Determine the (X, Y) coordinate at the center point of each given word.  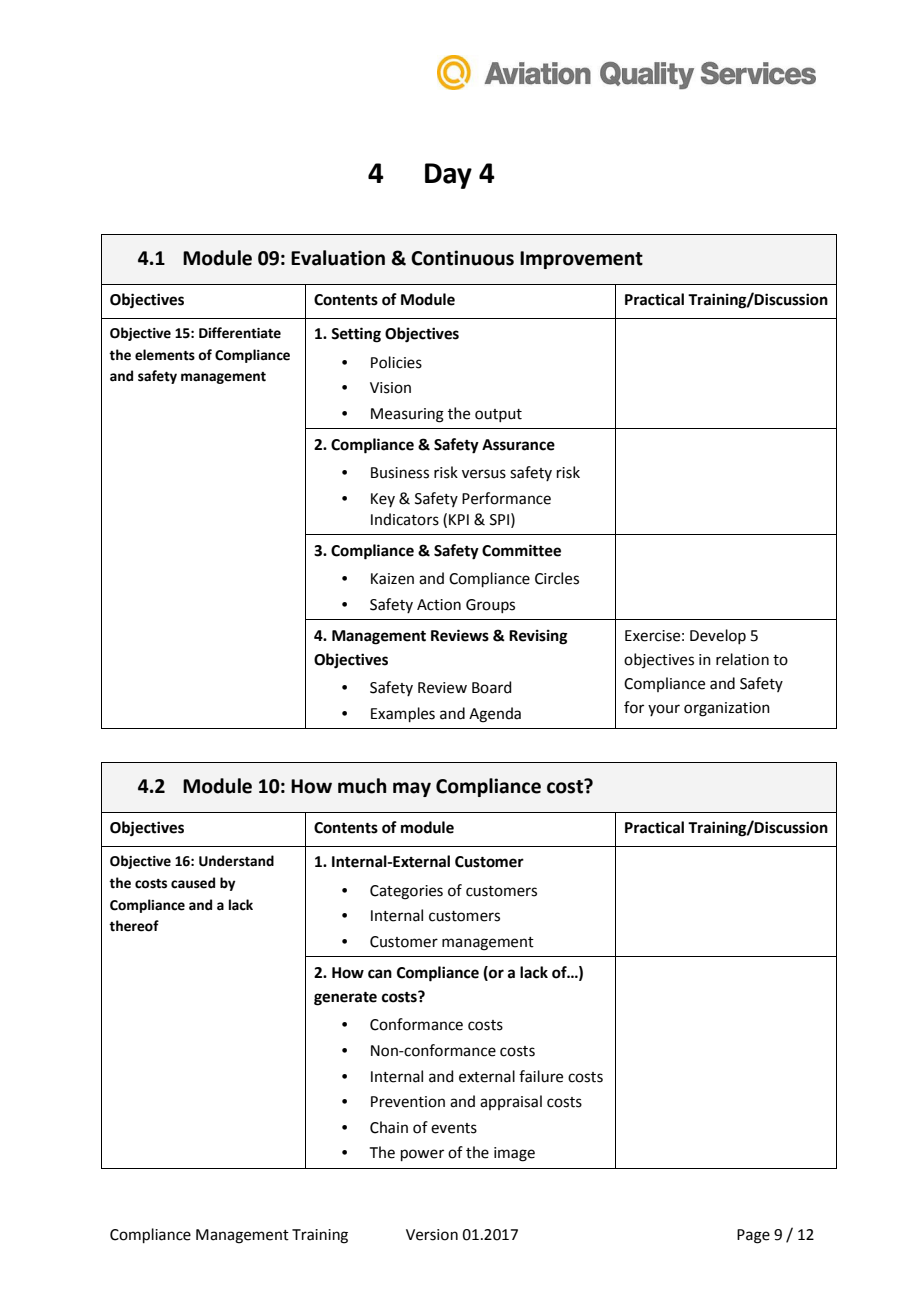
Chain (389, 1127)
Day (448, 176)
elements (165, 355)
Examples (403, 714)
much (362, 786)
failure (541, 1076)
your (664, 710)
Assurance (518, 445)
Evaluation (338, 258)
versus (484, 474)
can (380, 974)
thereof (134, 926)
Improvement (581, 260)
